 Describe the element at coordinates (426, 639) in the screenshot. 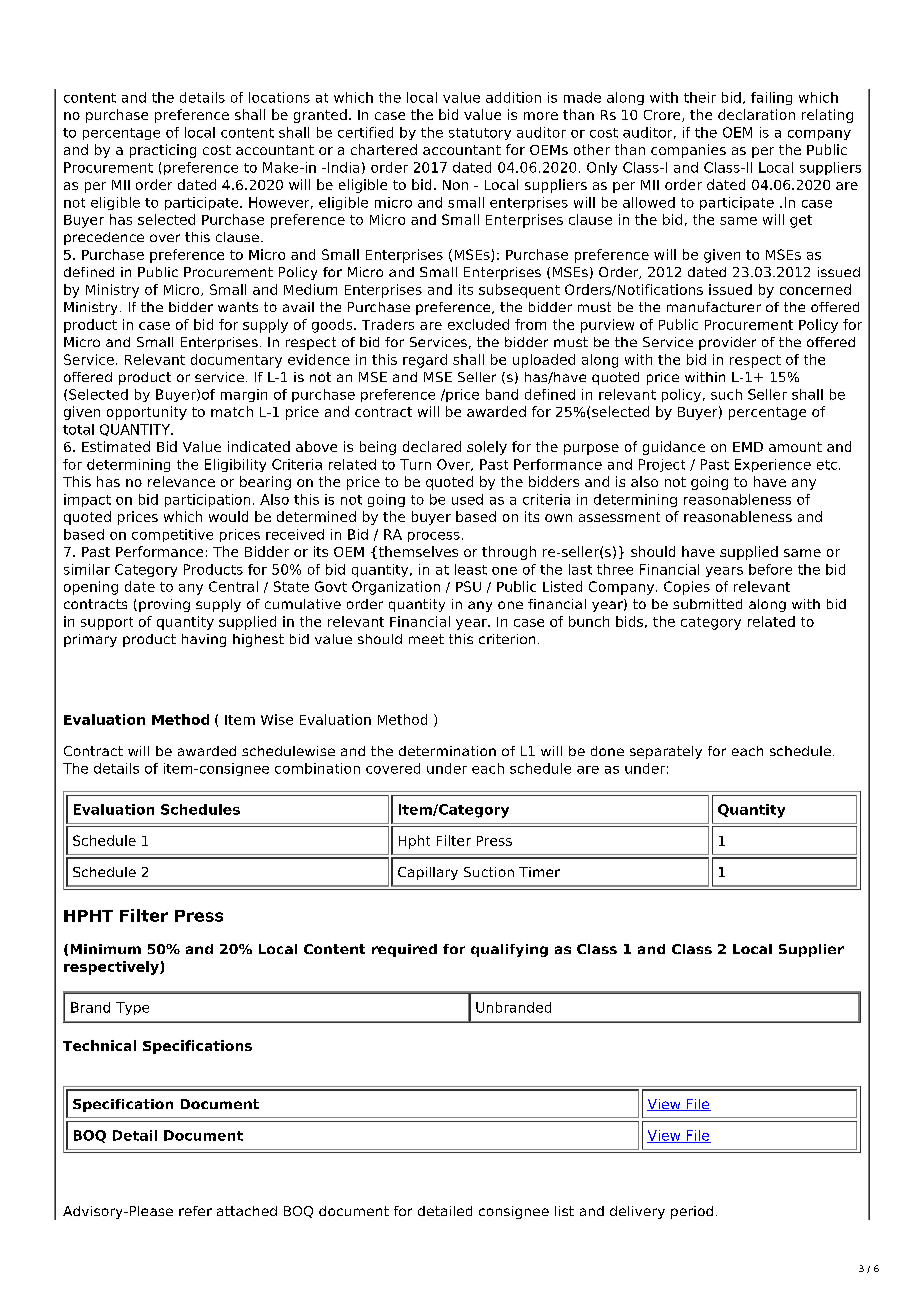

I see `meet` at that location.
